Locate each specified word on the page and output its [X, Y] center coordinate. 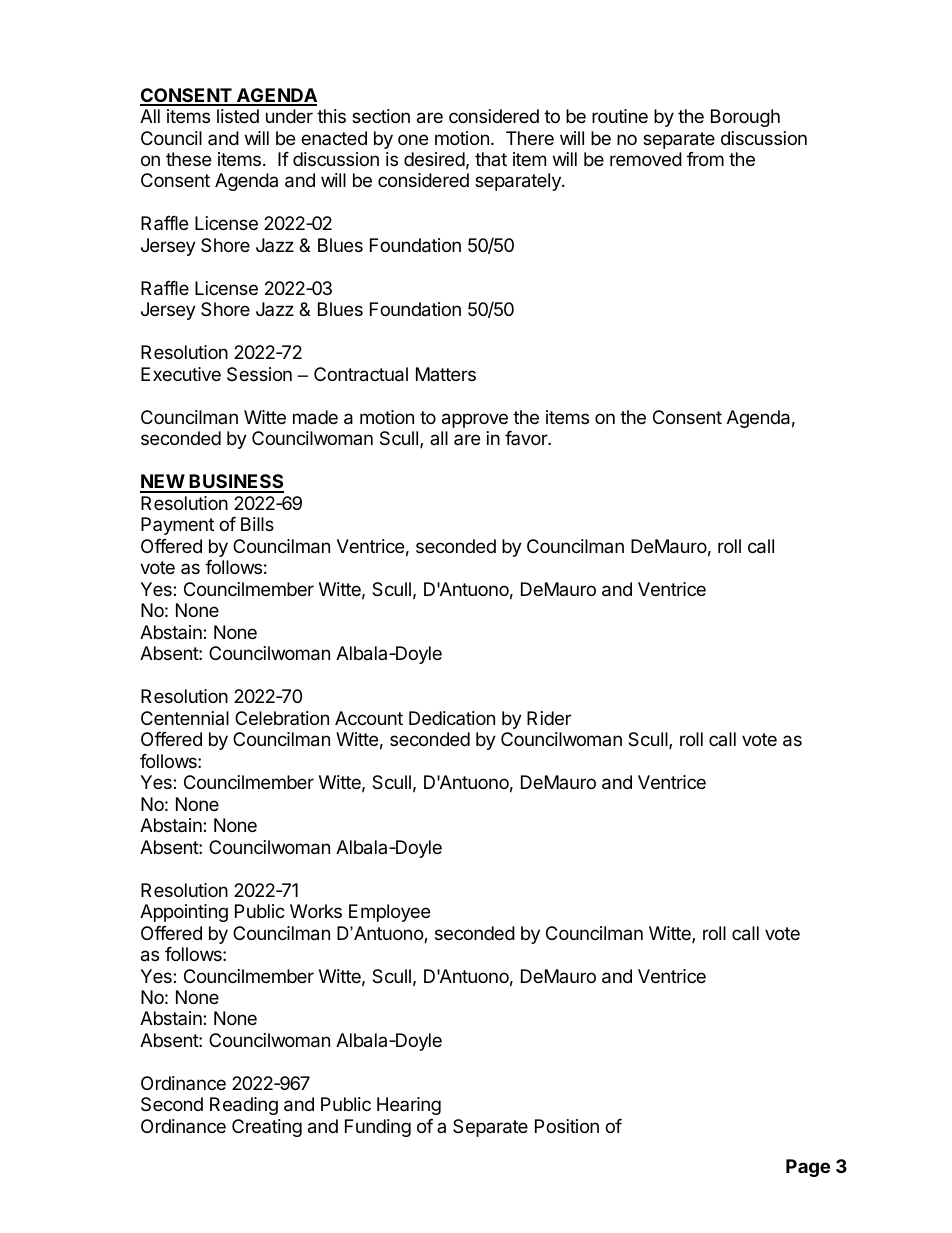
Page [808, 1168]
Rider [549, 718]
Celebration [282, 718]
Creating [267, 1128]
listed [238, 116]
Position [567, 1126]
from [705, 159]
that [491, 159]
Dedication [452, 718]
